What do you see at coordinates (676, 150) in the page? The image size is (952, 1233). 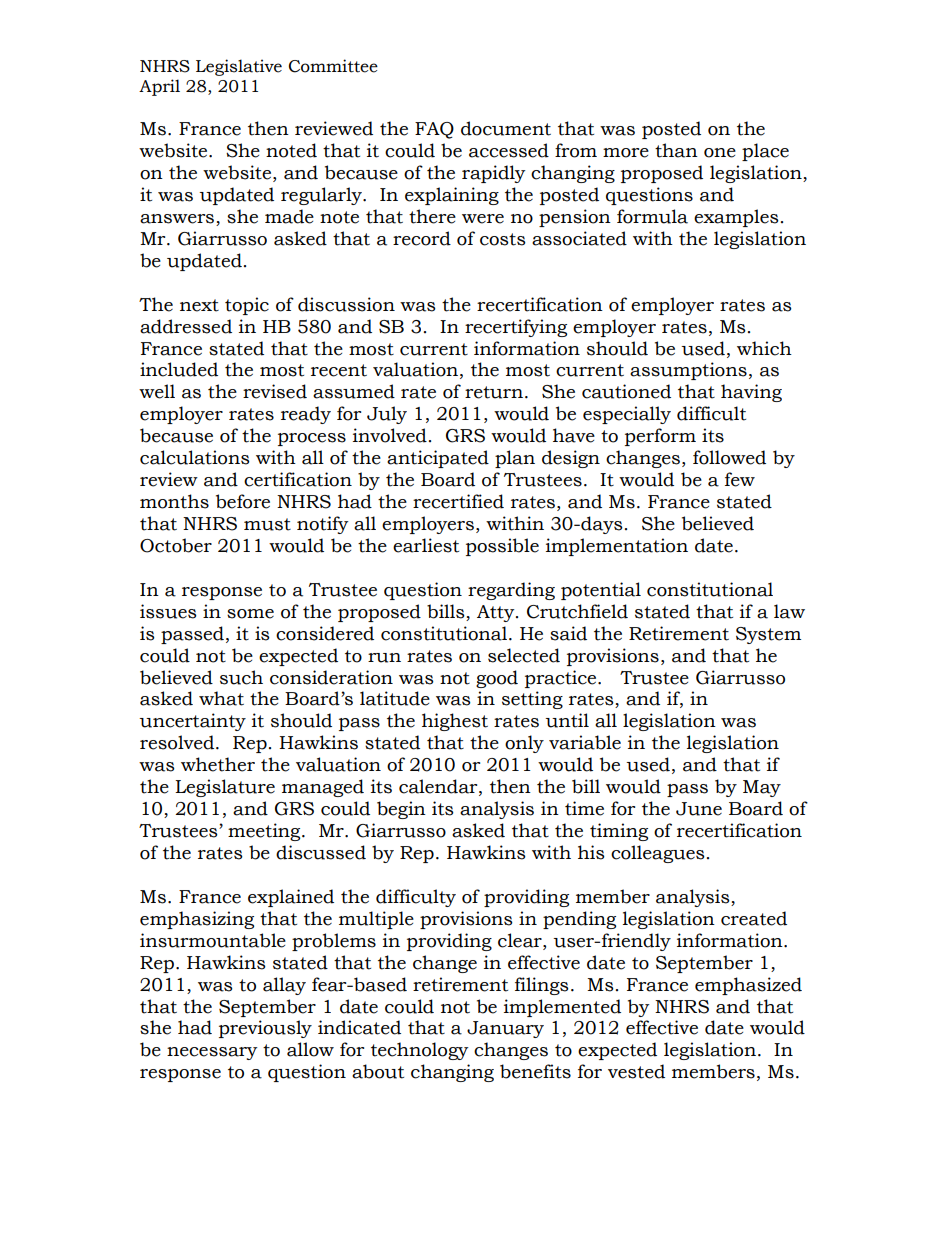 I see `than` at bounding box center [676, 150].
